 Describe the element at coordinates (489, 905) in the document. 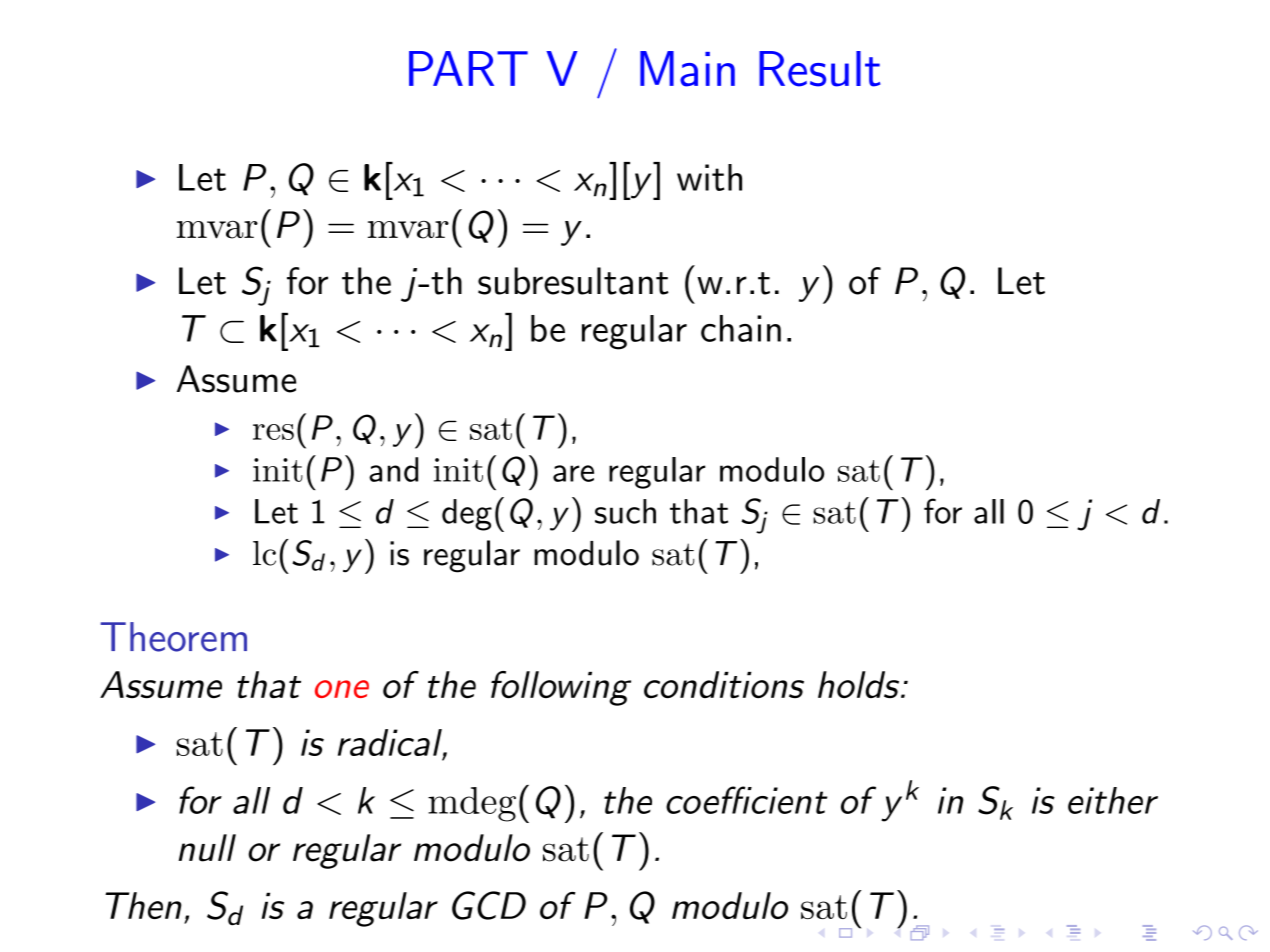

I see `GCD` at that location.
